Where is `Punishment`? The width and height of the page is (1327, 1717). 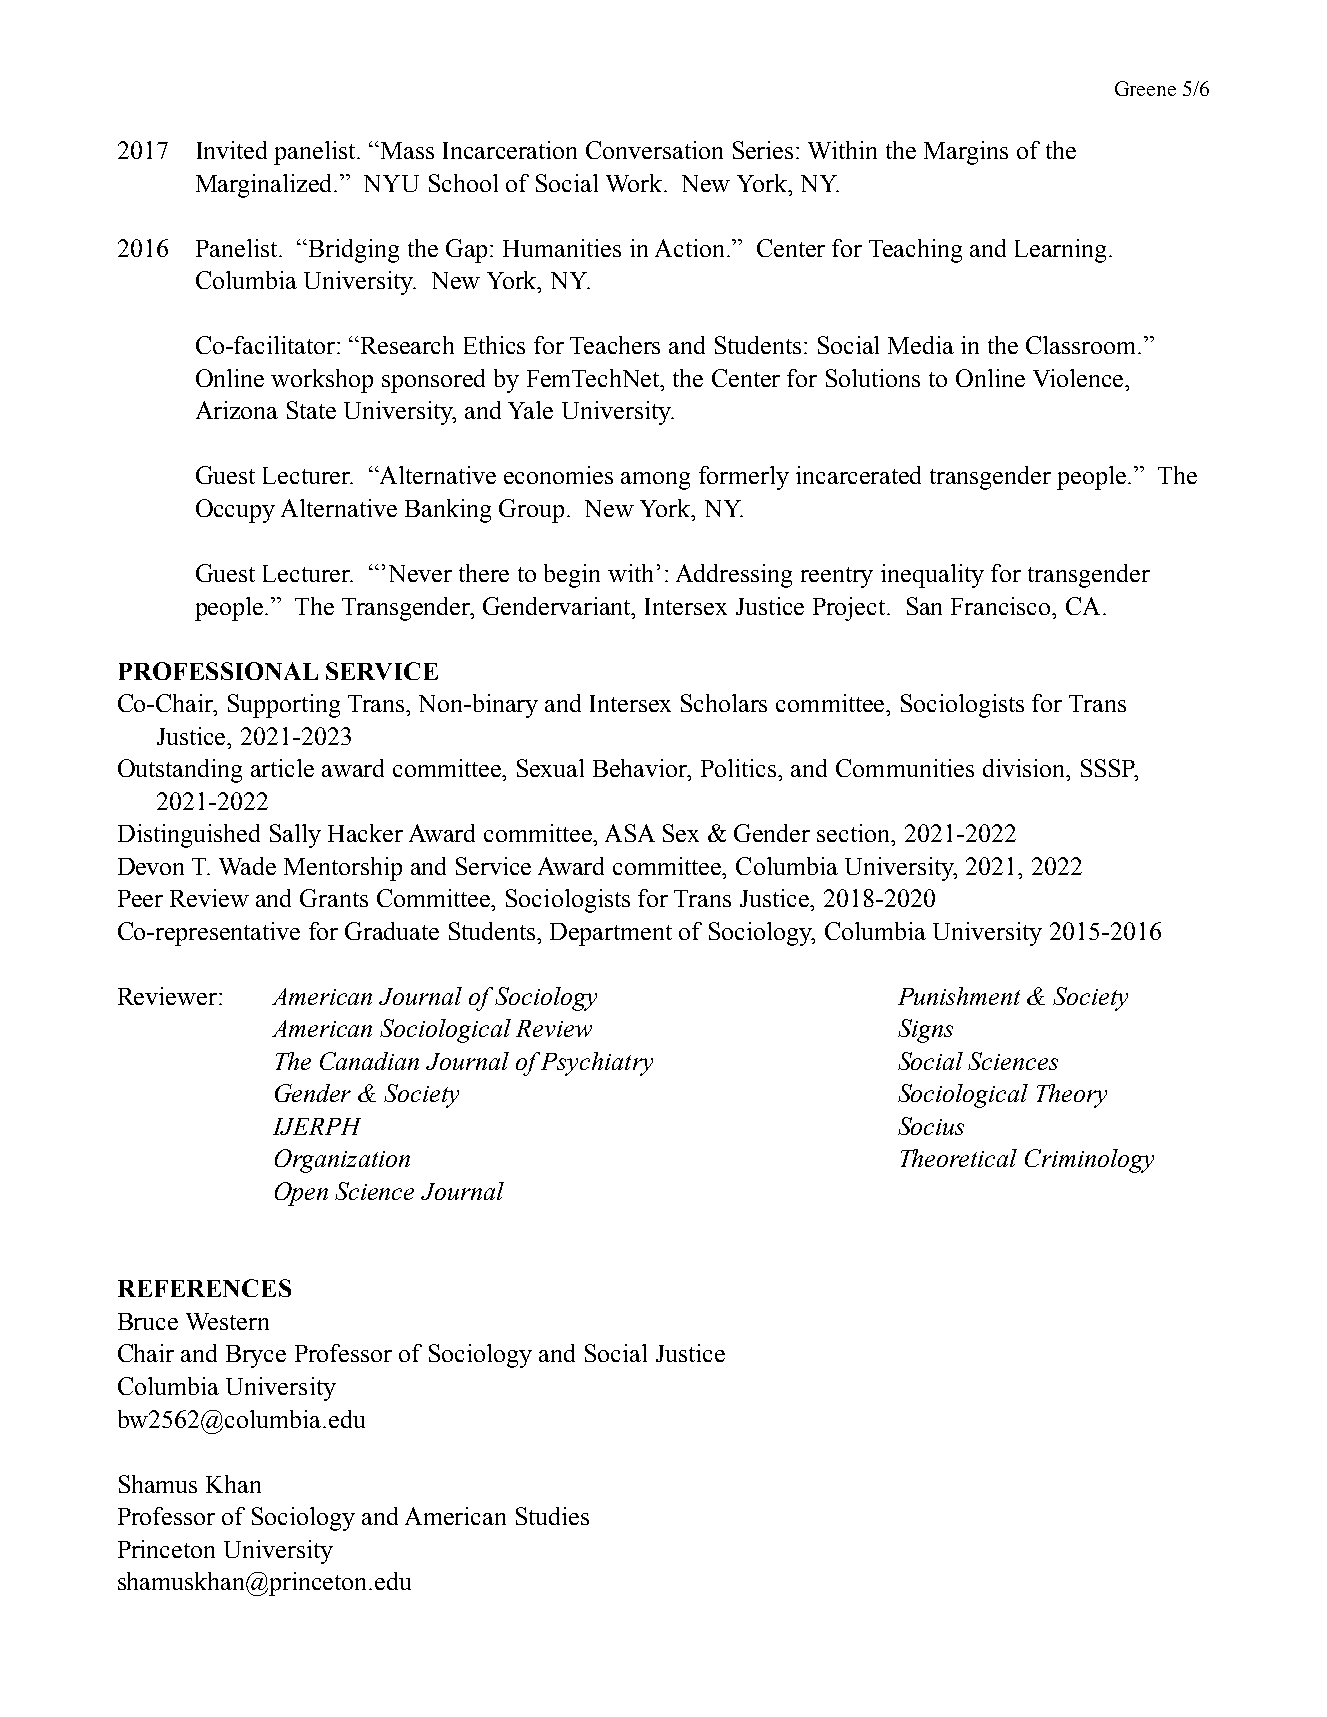 Punishment is located at coordinates (959, 996).
